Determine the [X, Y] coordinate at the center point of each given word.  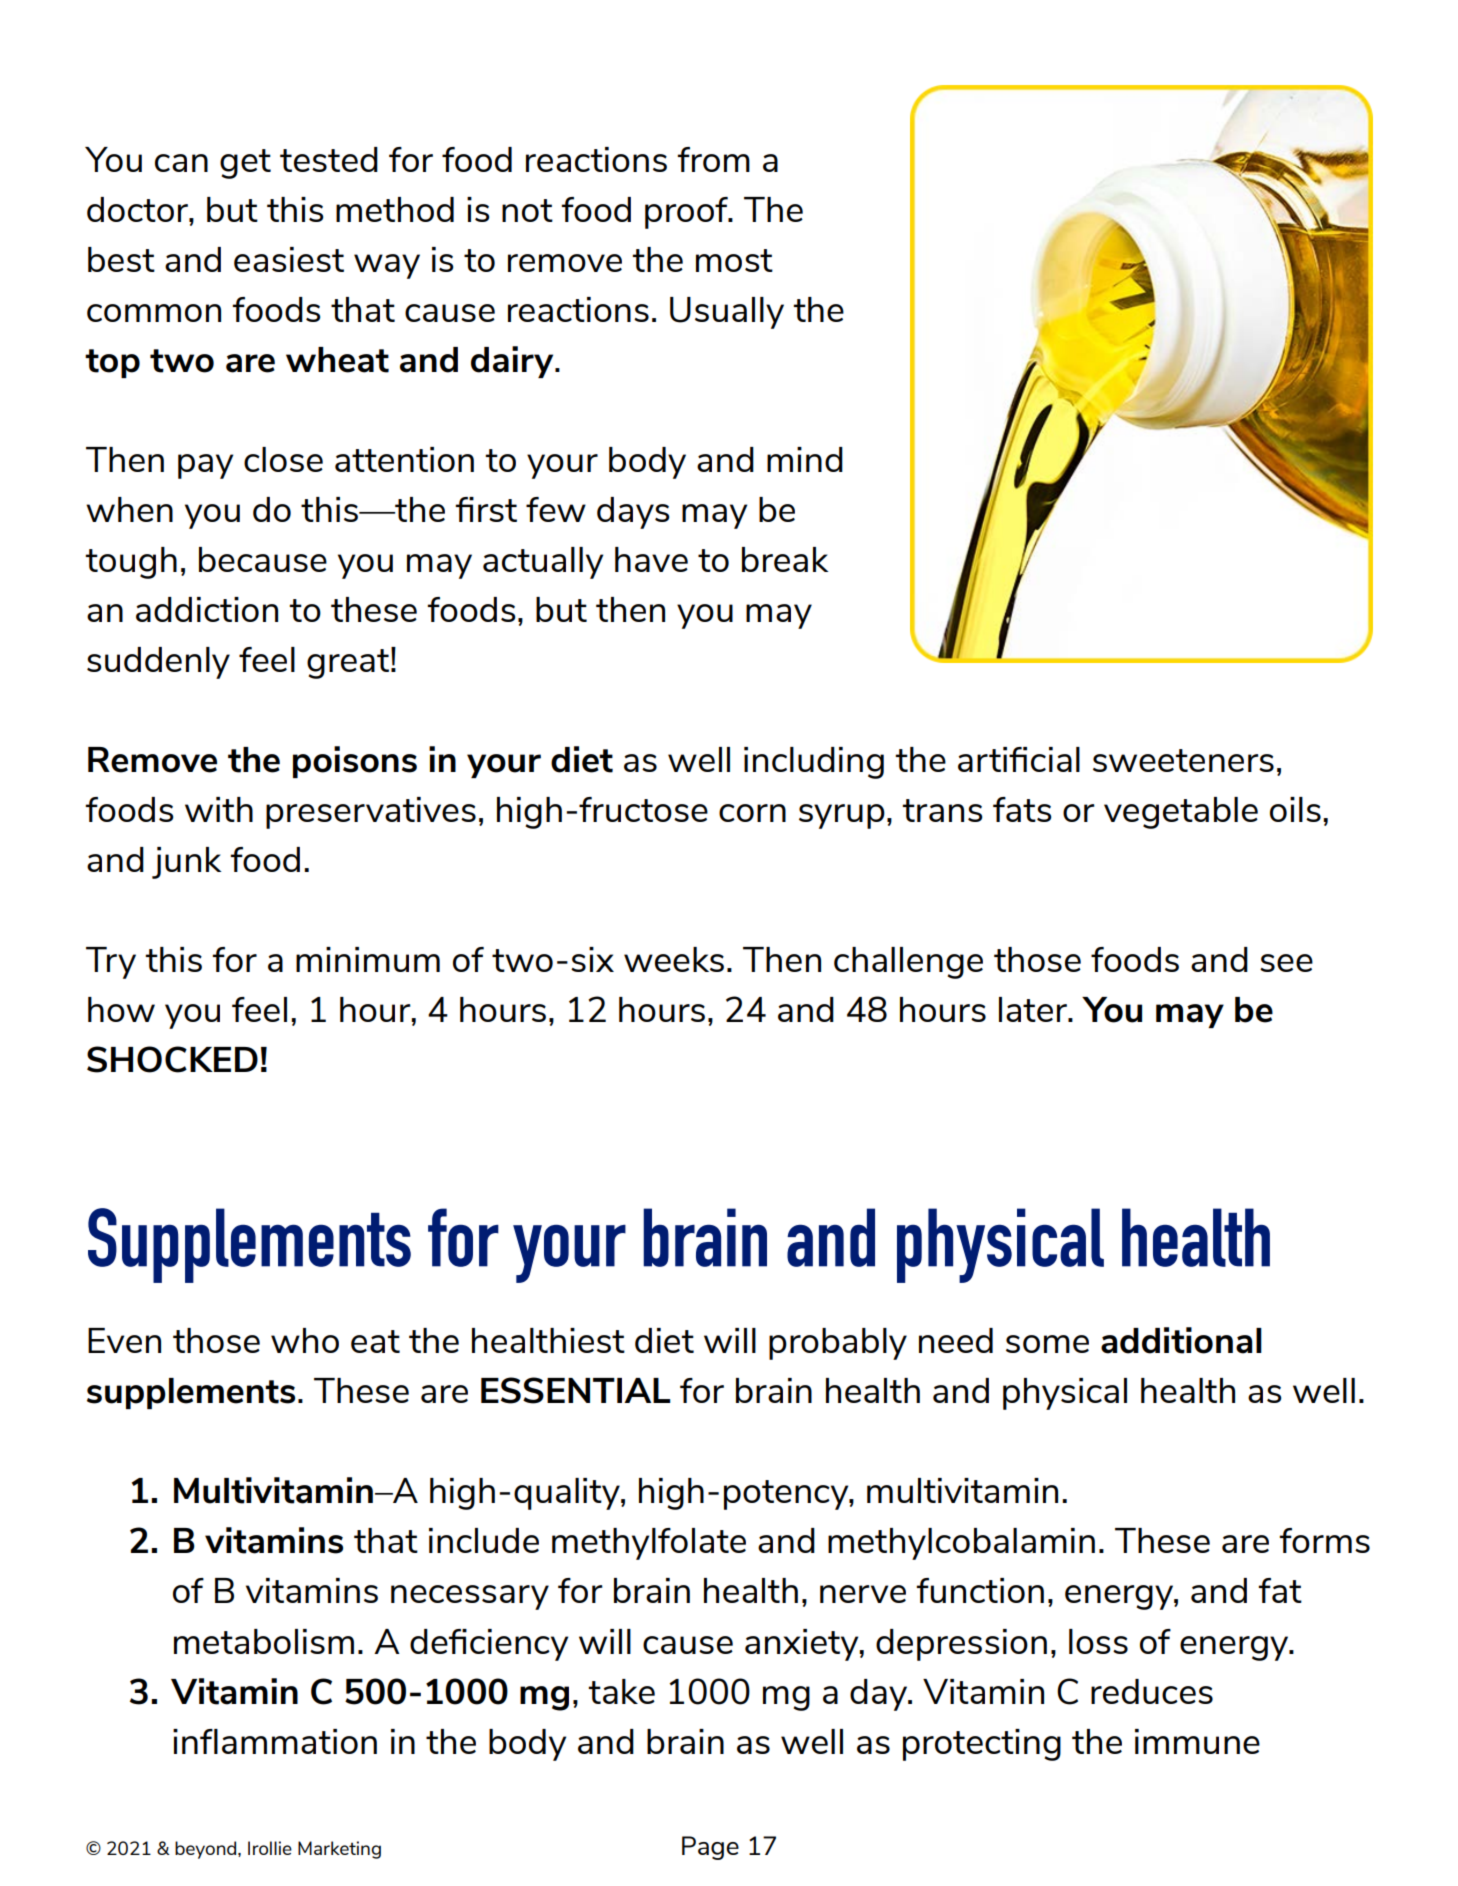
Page [710, 1848]
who [305, 1340]
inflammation [275, 1741]
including [814, 763]
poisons [355, 762]
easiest [289, 259]
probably [838, 1344]
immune [1197, 1741]
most [734, 260]
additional [1181, 1340]
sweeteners [1183, 760]
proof [687, 213]
